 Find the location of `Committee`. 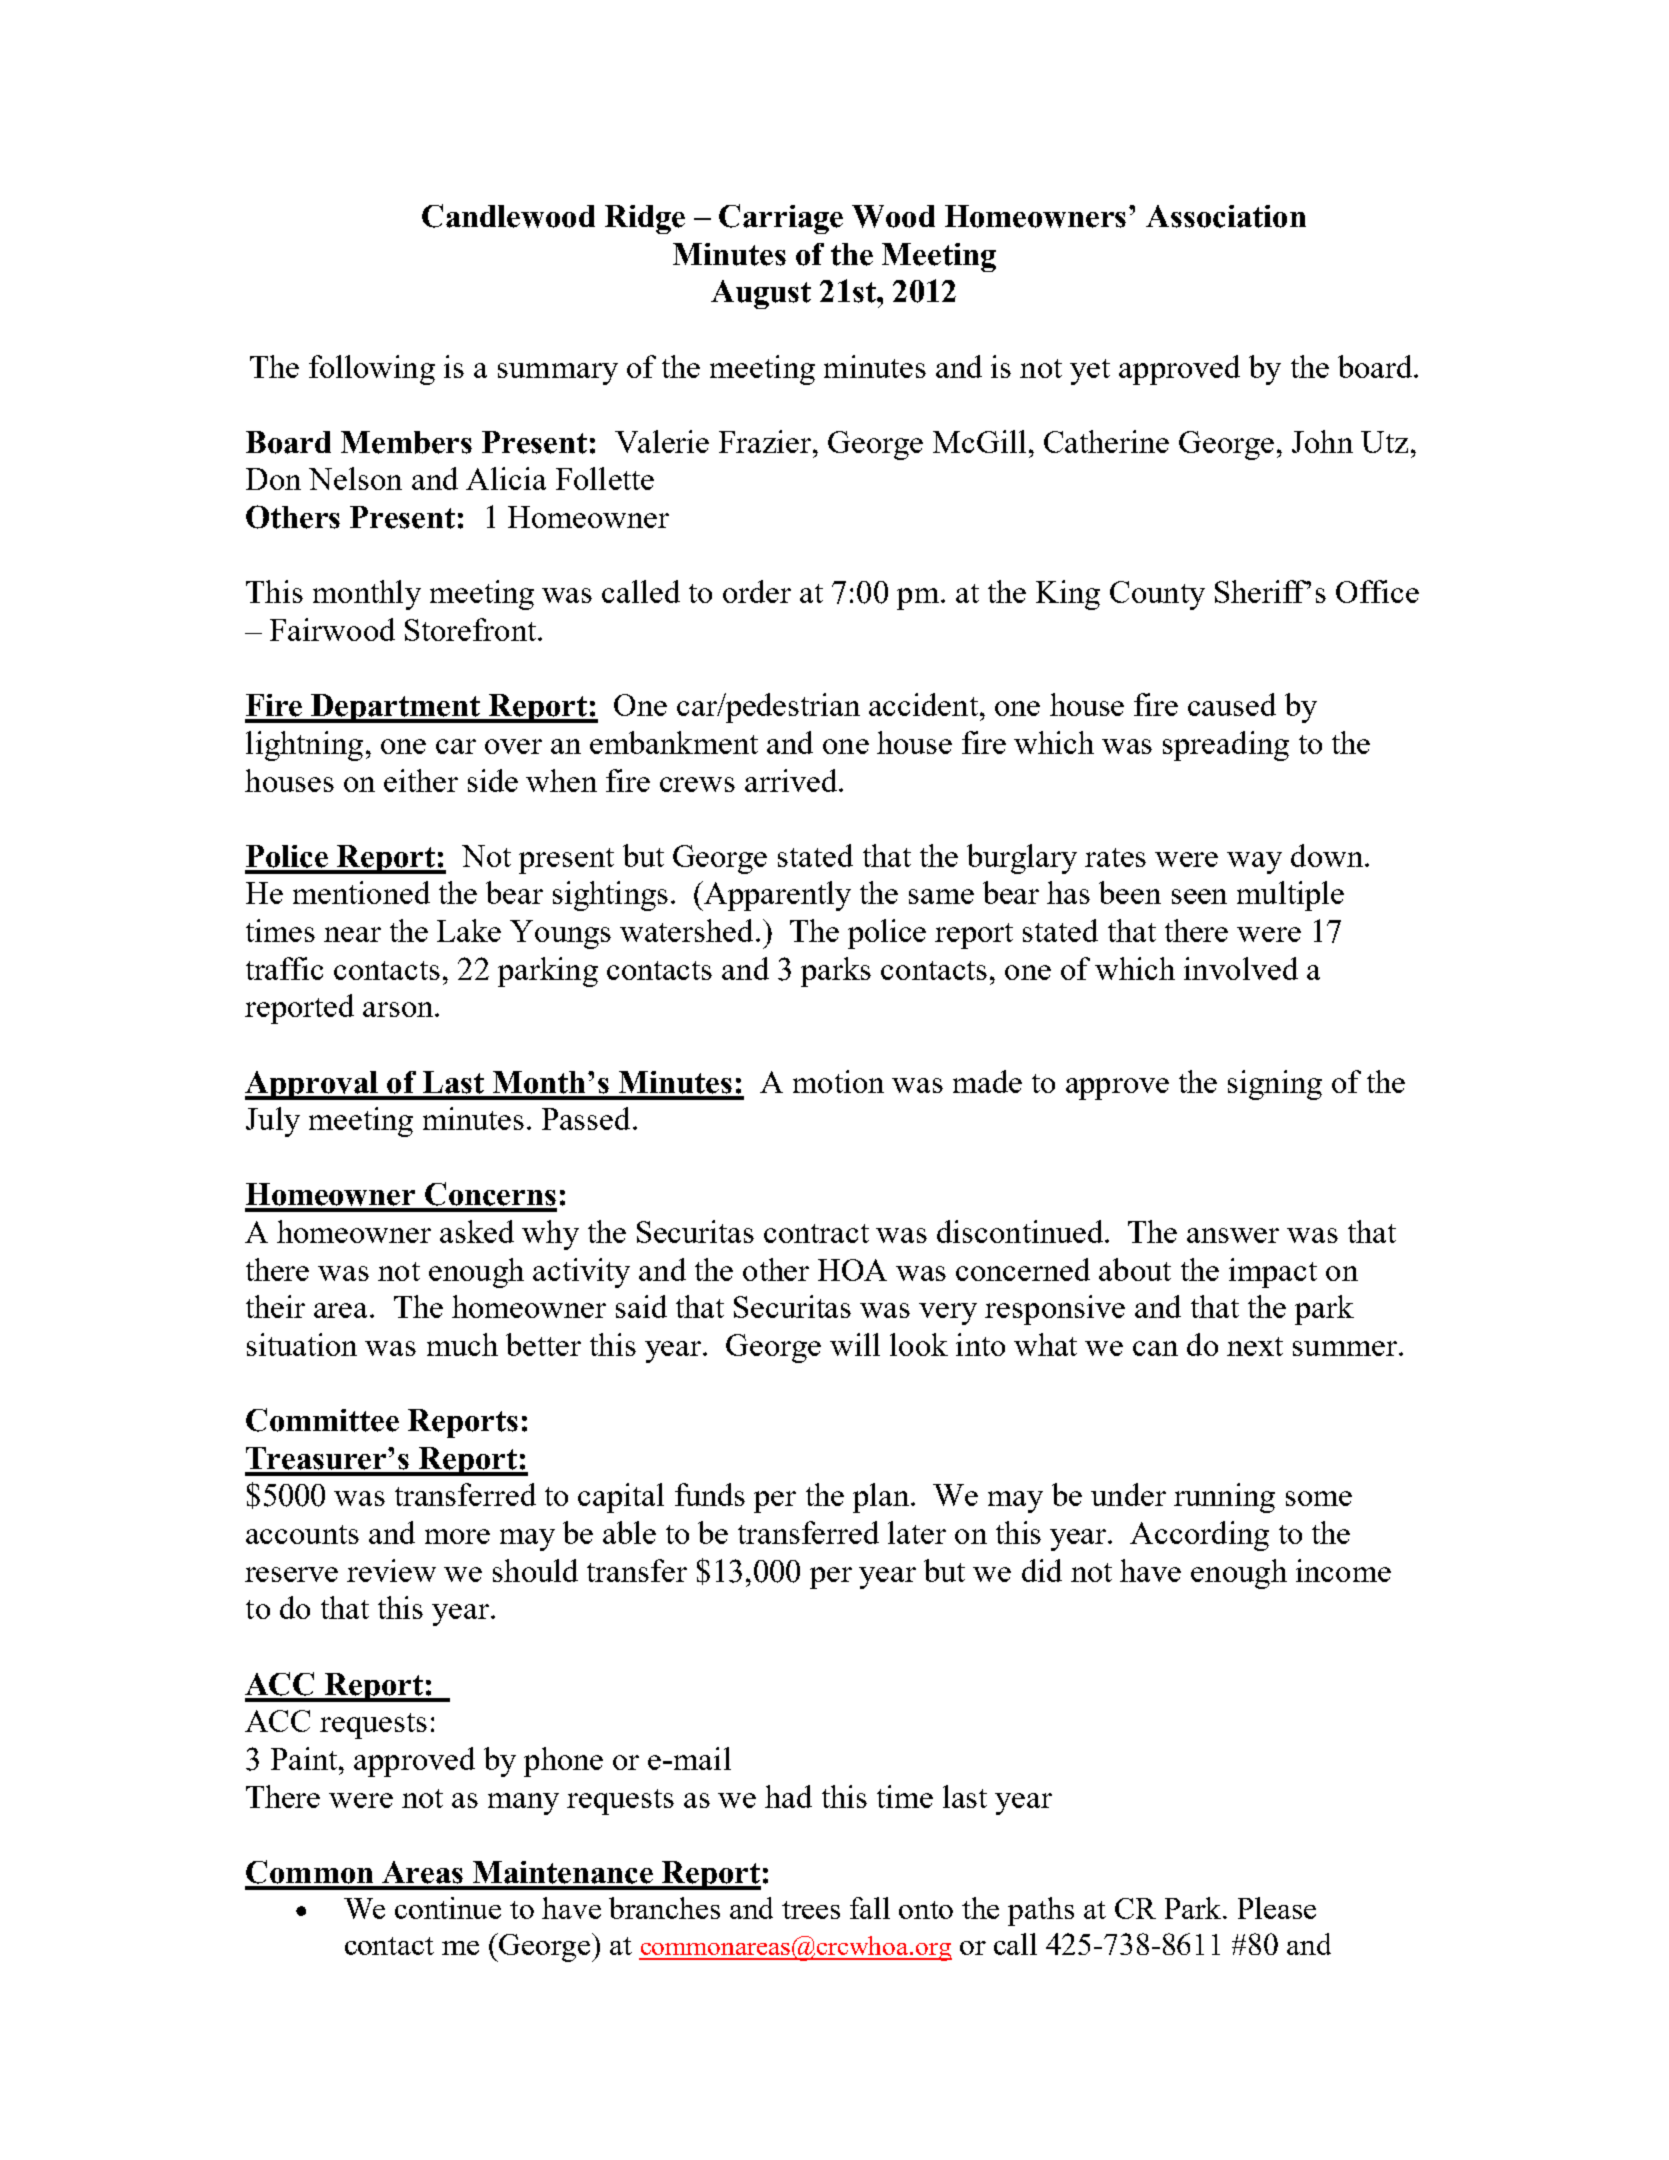

Committee is located at coordinates (322, 1420).
